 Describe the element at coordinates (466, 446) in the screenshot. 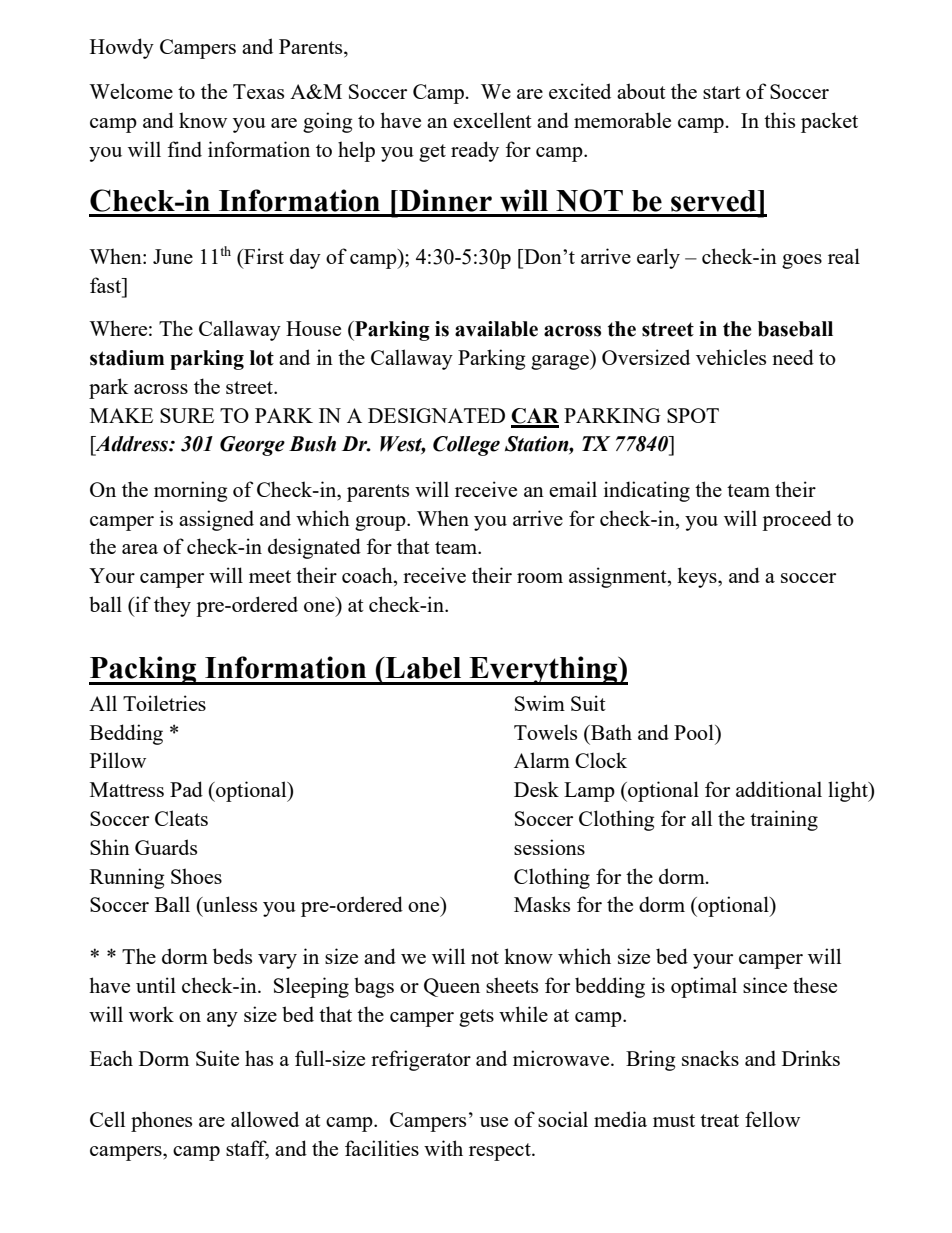

I see `College` at that location.
